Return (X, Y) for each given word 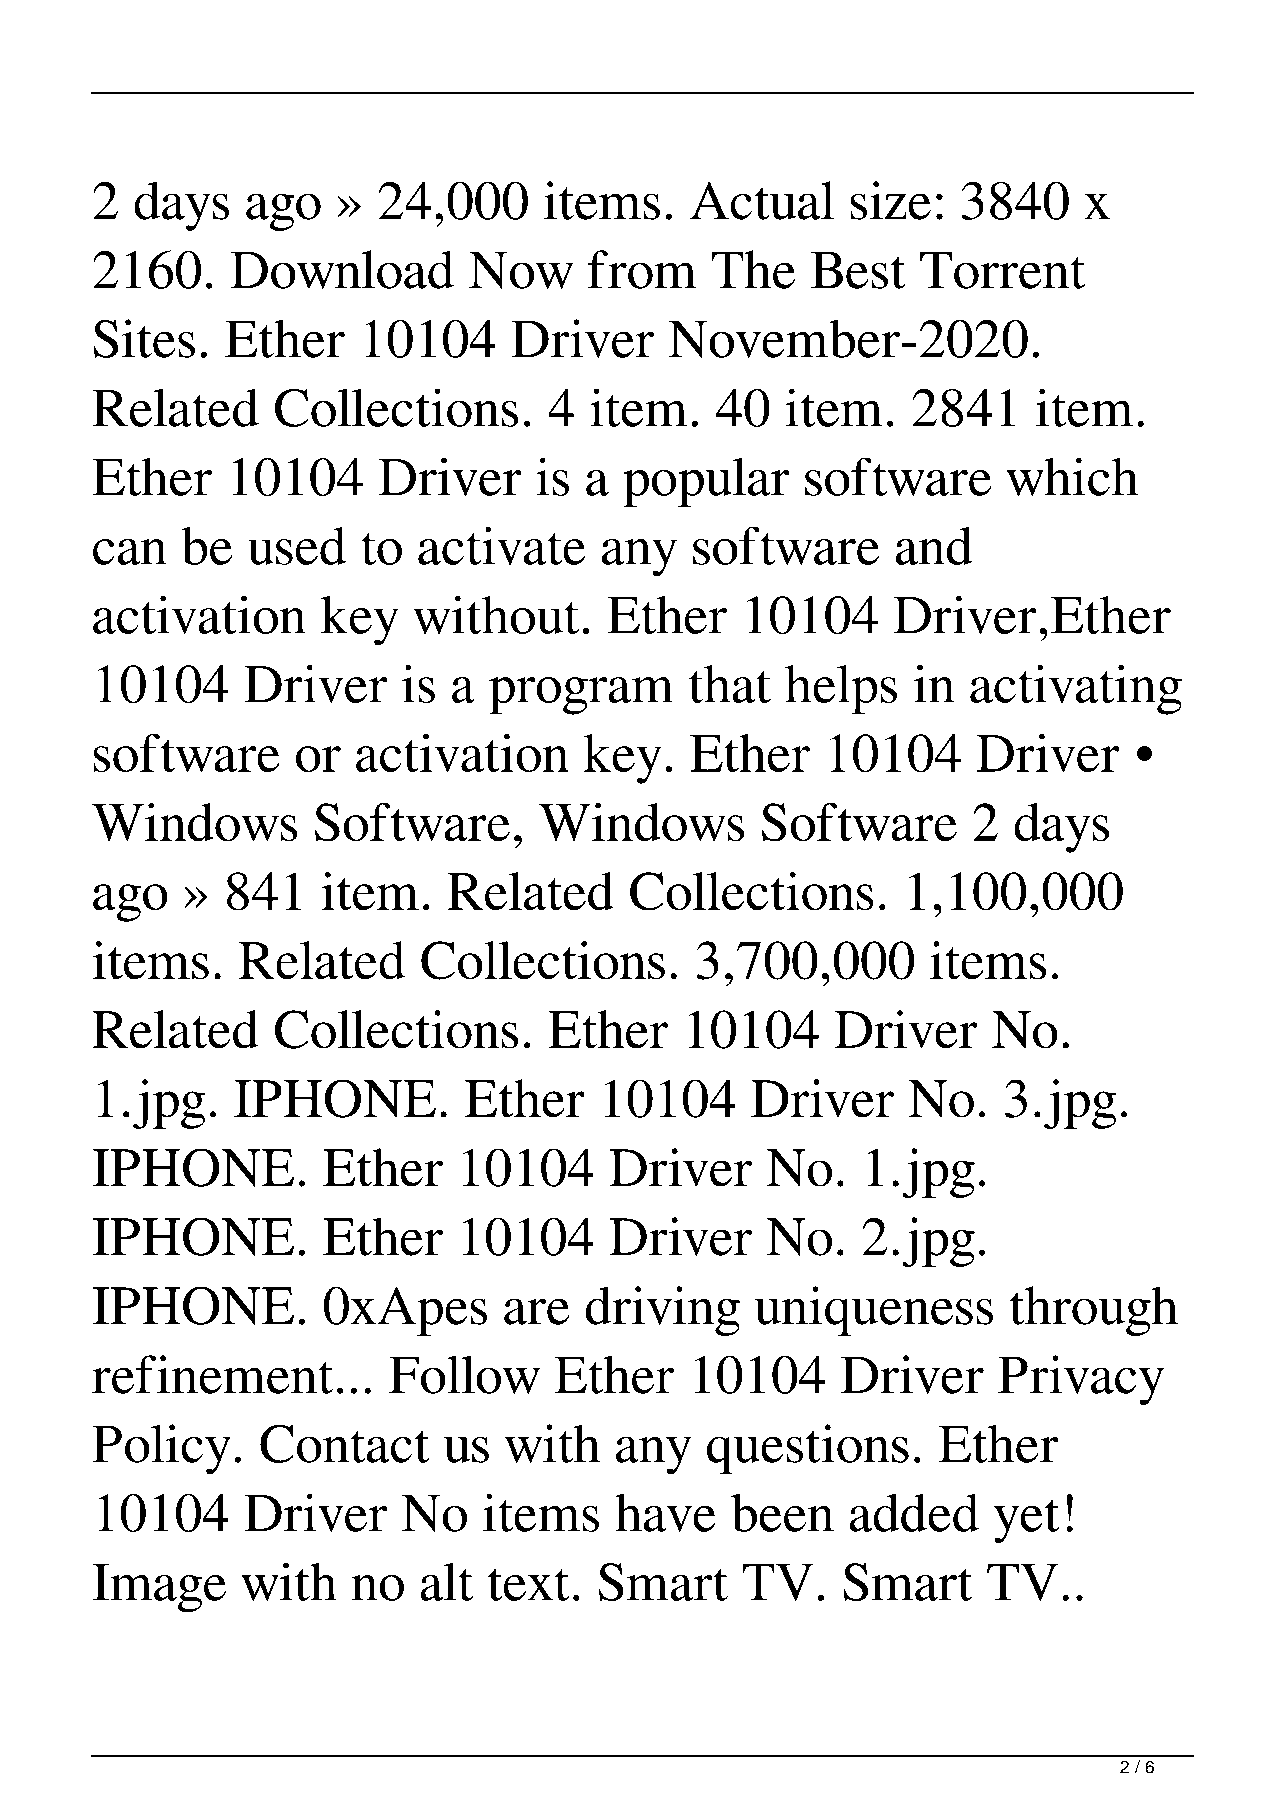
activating (1076, 690)
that (730, 684)
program (580, 696)
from (642, 269)
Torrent (1002, 270)
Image (159, 1588)
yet (1026, 1521)
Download (342, 269)
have (665, 1513)
